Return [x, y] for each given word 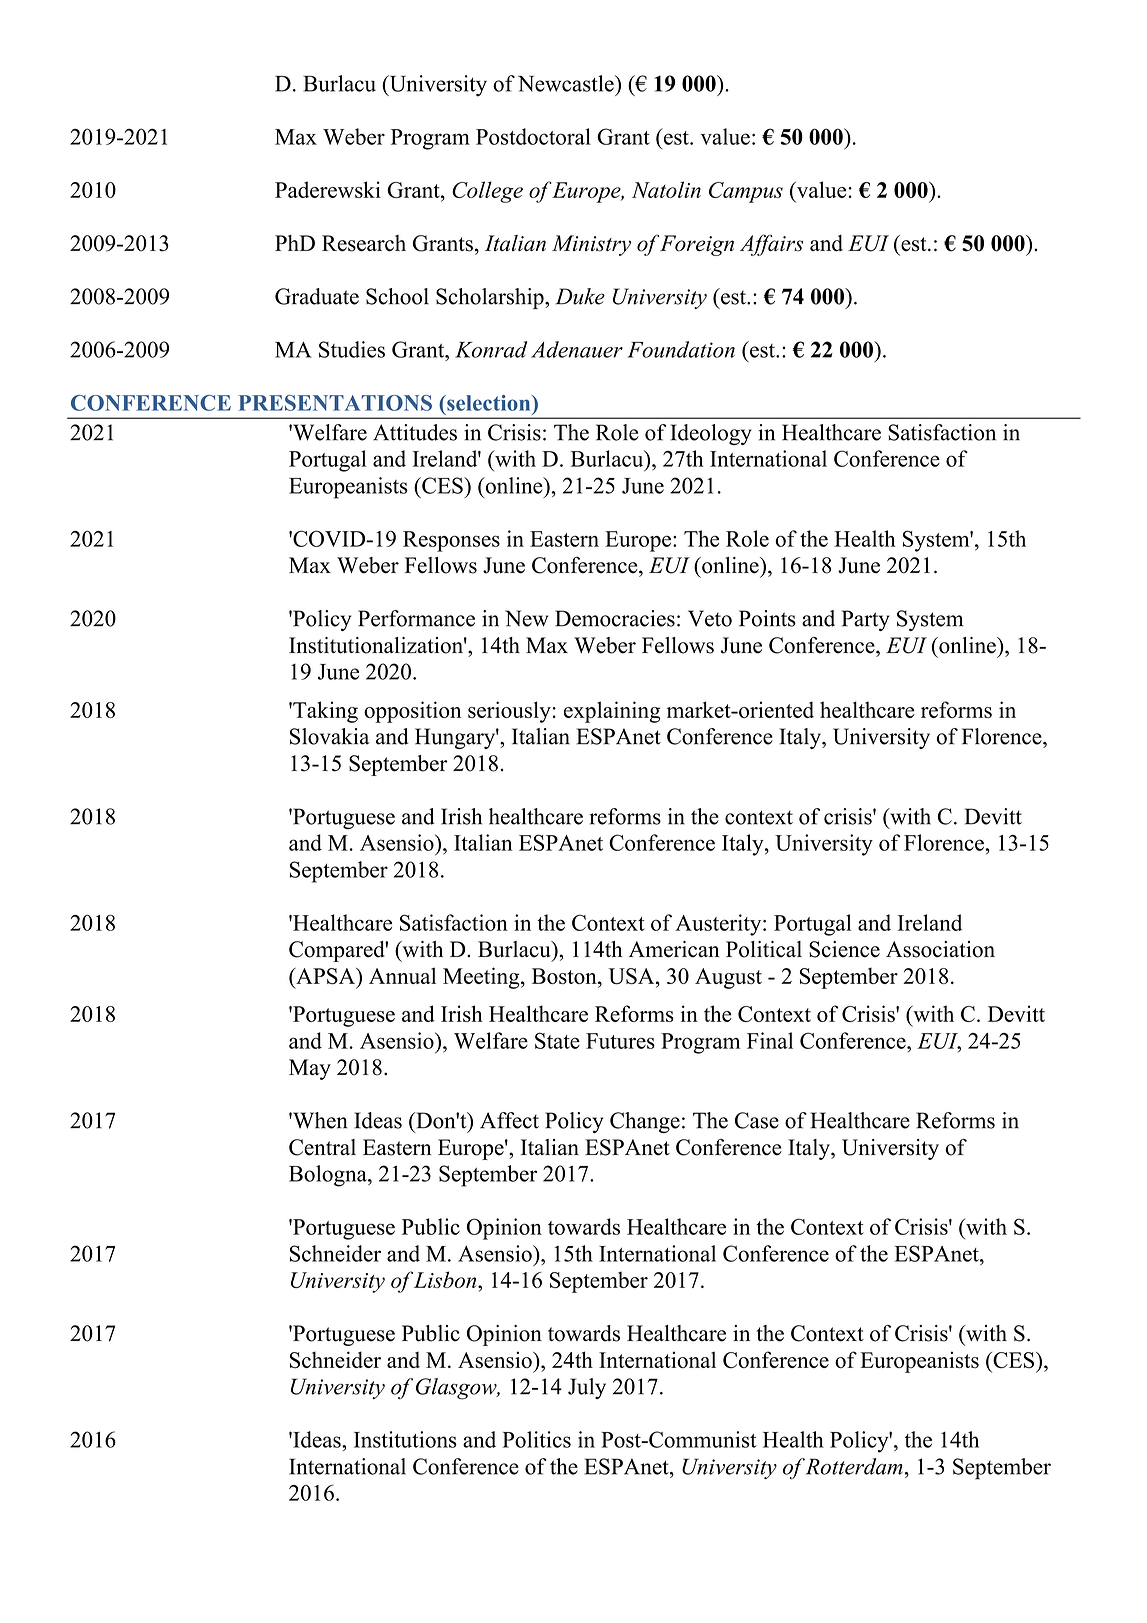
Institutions [405, 1439]
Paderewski [328, 189]
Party [866, 620]
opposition [413, 712]
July [587, 1388]
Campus [746, 192]
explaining [612, 712]
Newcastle [567, 83]
